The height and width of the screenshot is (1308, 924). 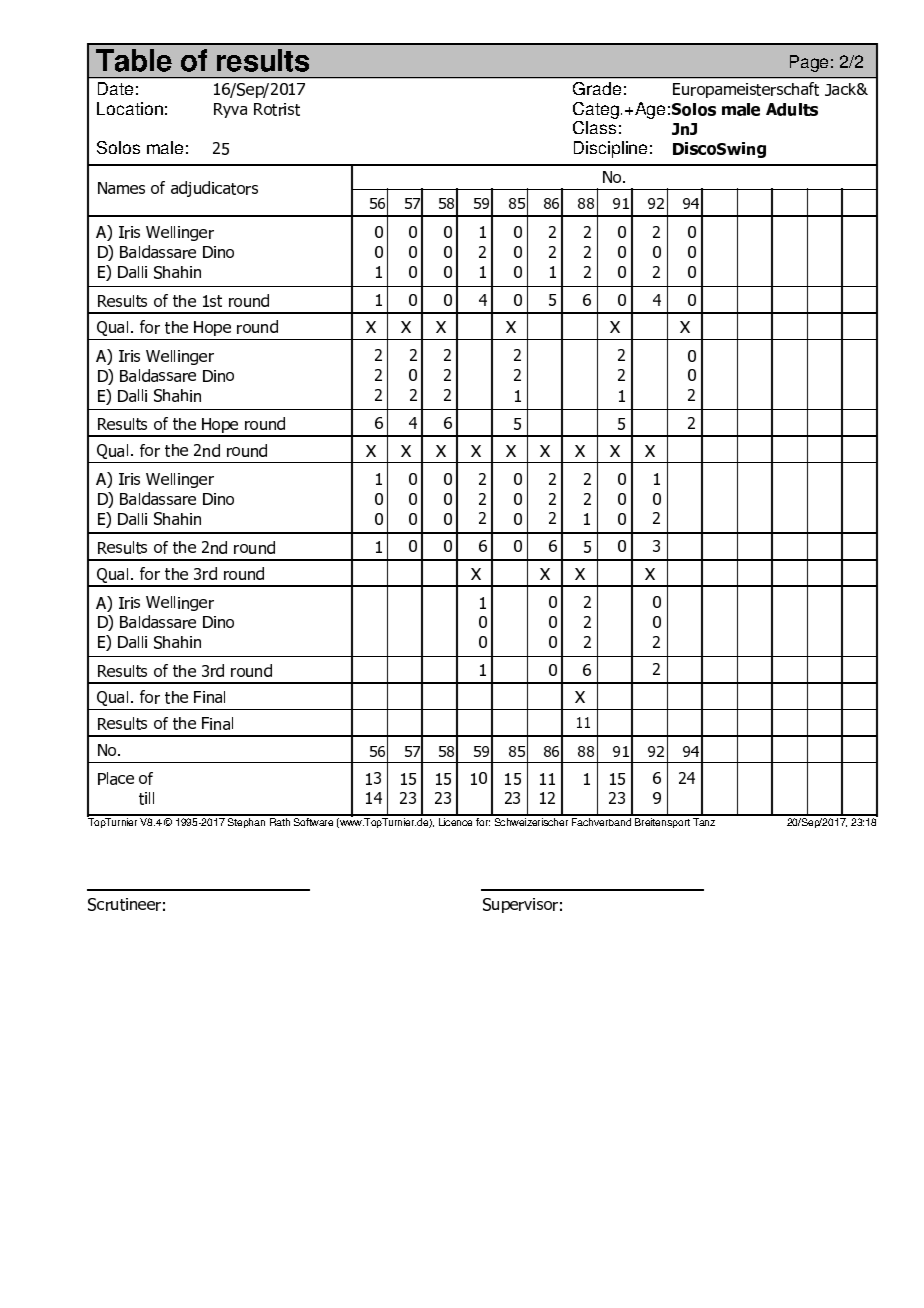 What do you see at coordinates (704, 822) in the screenshot?
I see `Tanz` at bounding box center [704, 822].
